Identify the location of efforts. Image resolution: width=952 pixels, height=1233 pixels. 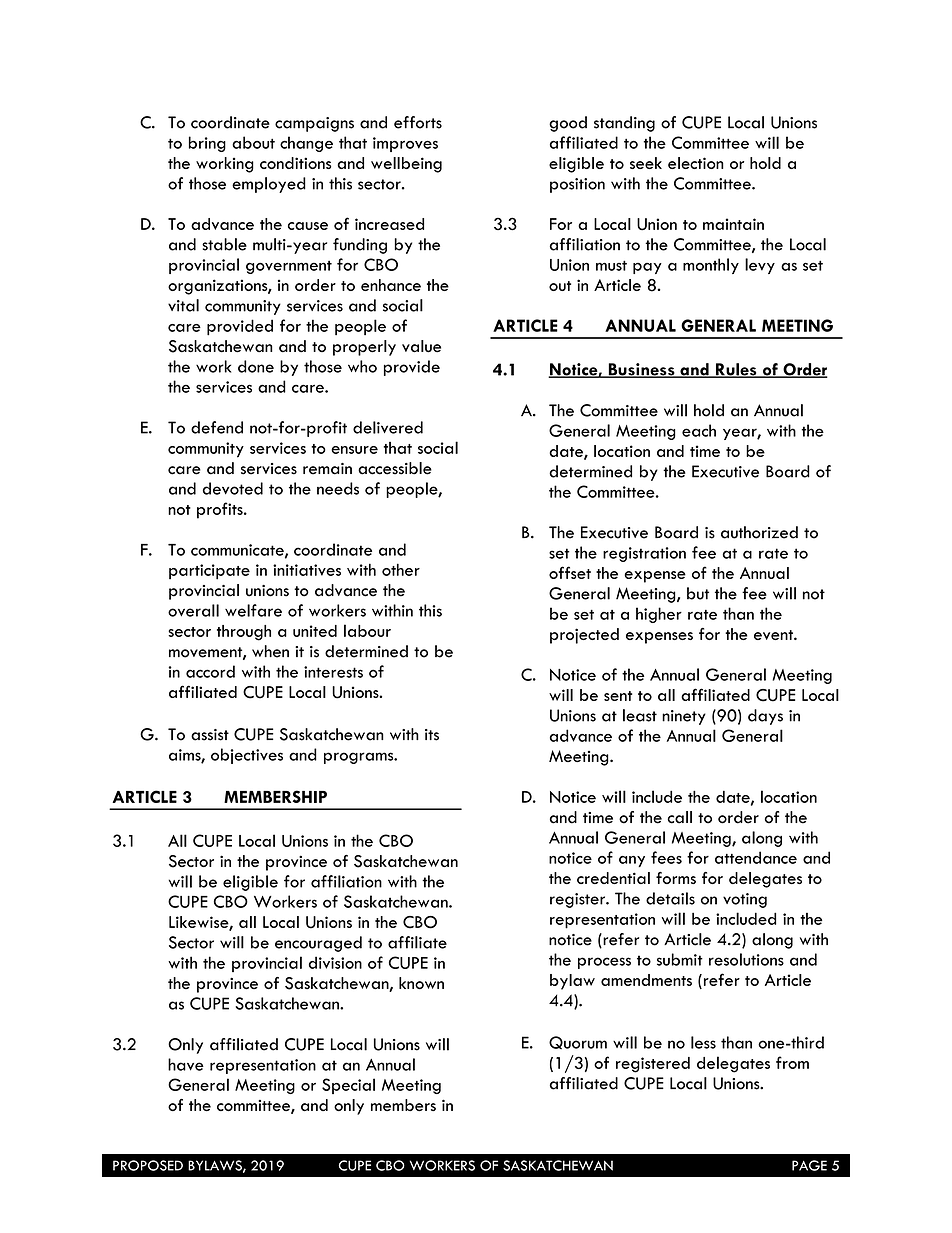
(418, 122).
